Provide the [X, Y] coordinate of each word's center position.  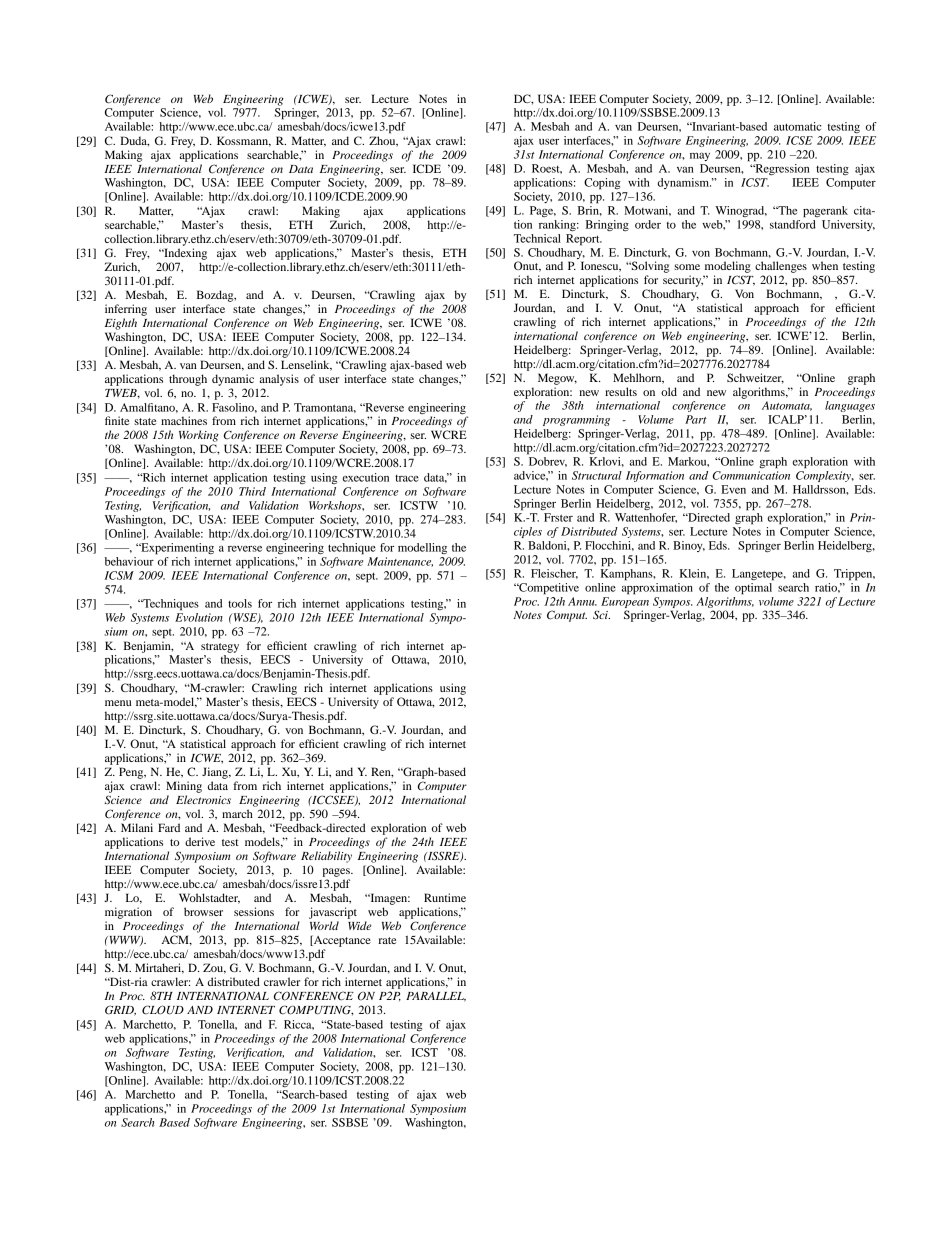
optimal [754, 587]
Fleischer [554, 574]
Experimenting [176, 549]
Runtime [445, 897]
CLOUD [163, 1010]
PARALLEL [436, 997]
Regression [781, 168]
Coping [602, 184]
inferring [126, 310]
